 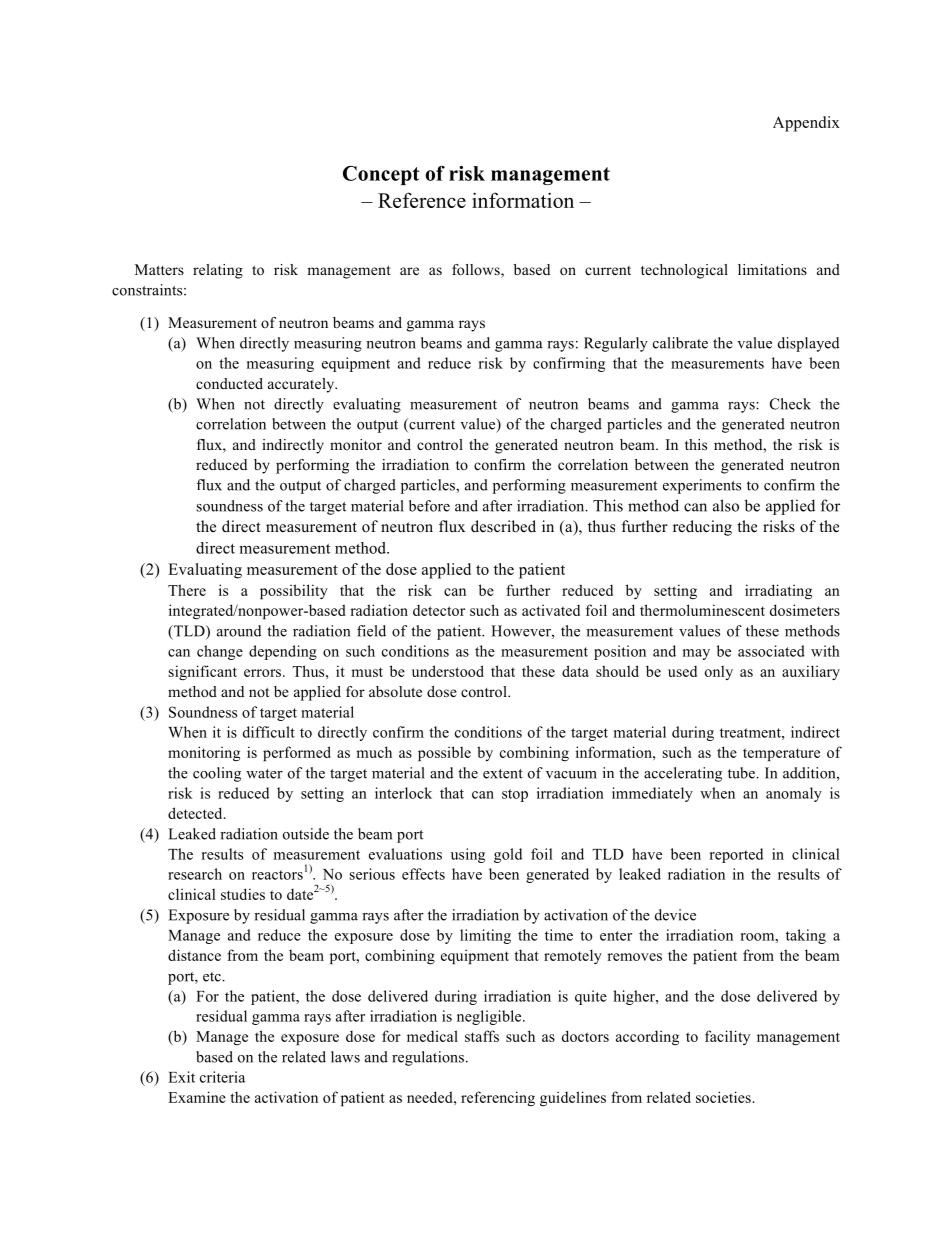 I want to click on irradiating, so click(x=778, y=591).
